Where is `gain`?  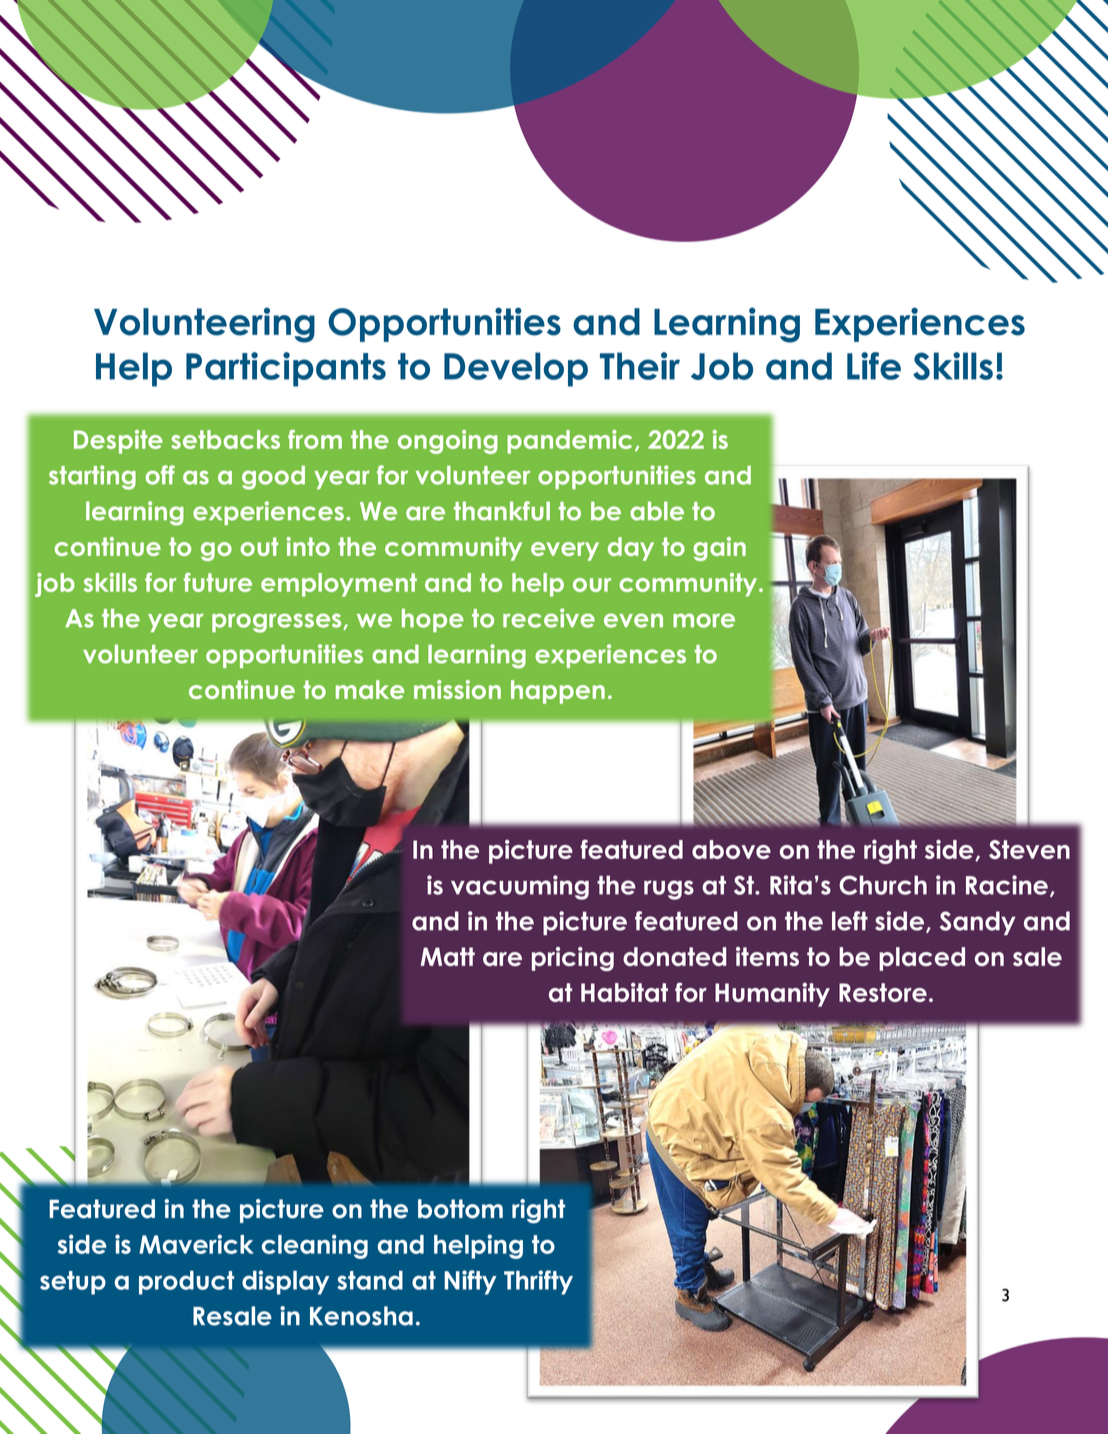
gain is located at coordinates (719, 549).
